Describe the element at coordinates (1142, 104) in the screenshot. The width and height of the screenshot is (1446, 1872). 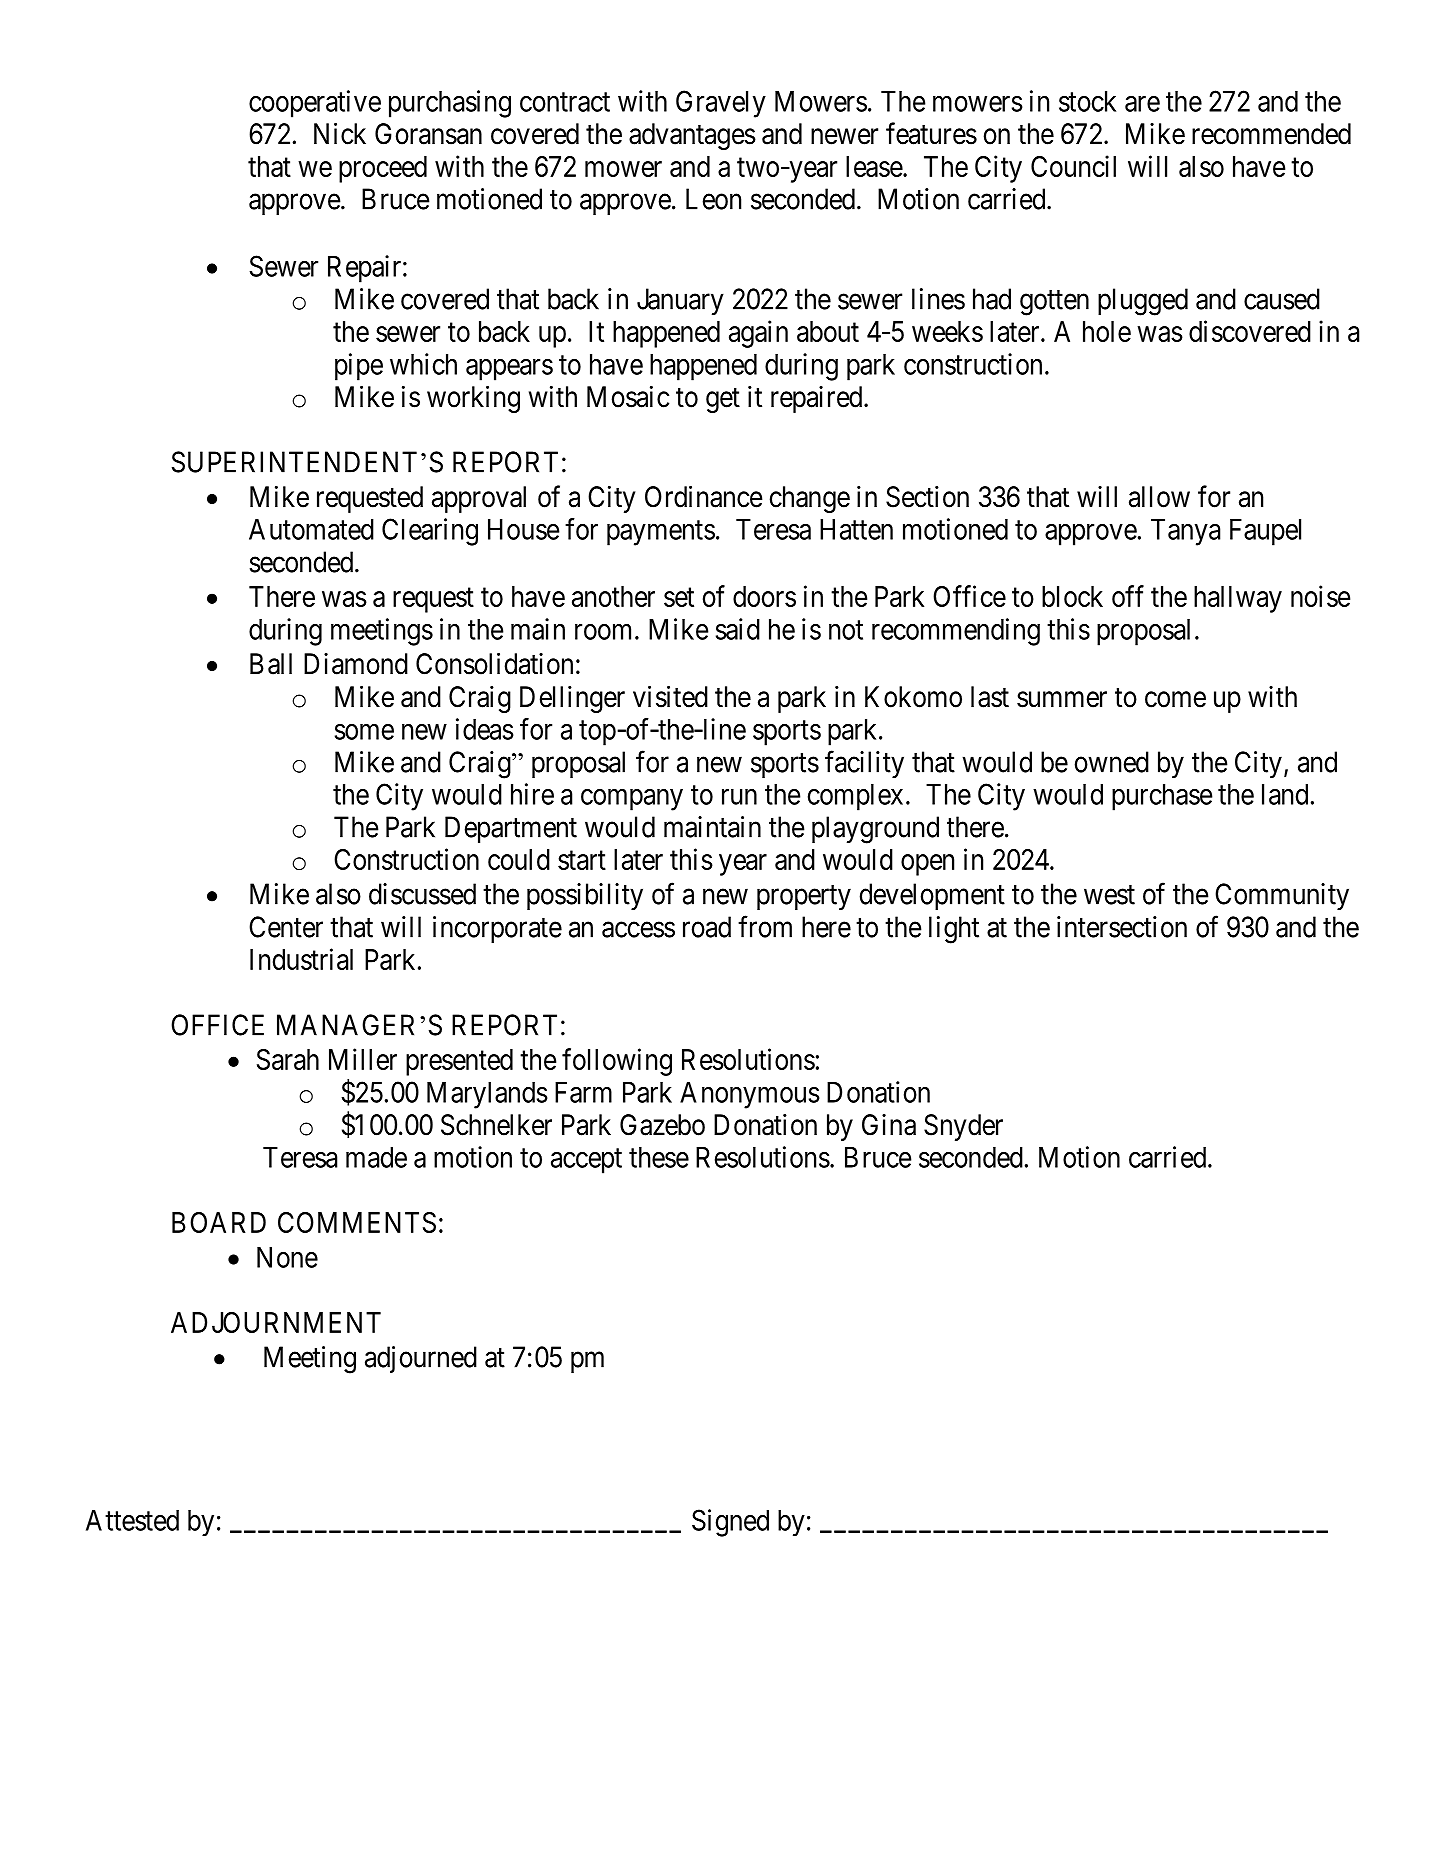
I see `are` at that location.
